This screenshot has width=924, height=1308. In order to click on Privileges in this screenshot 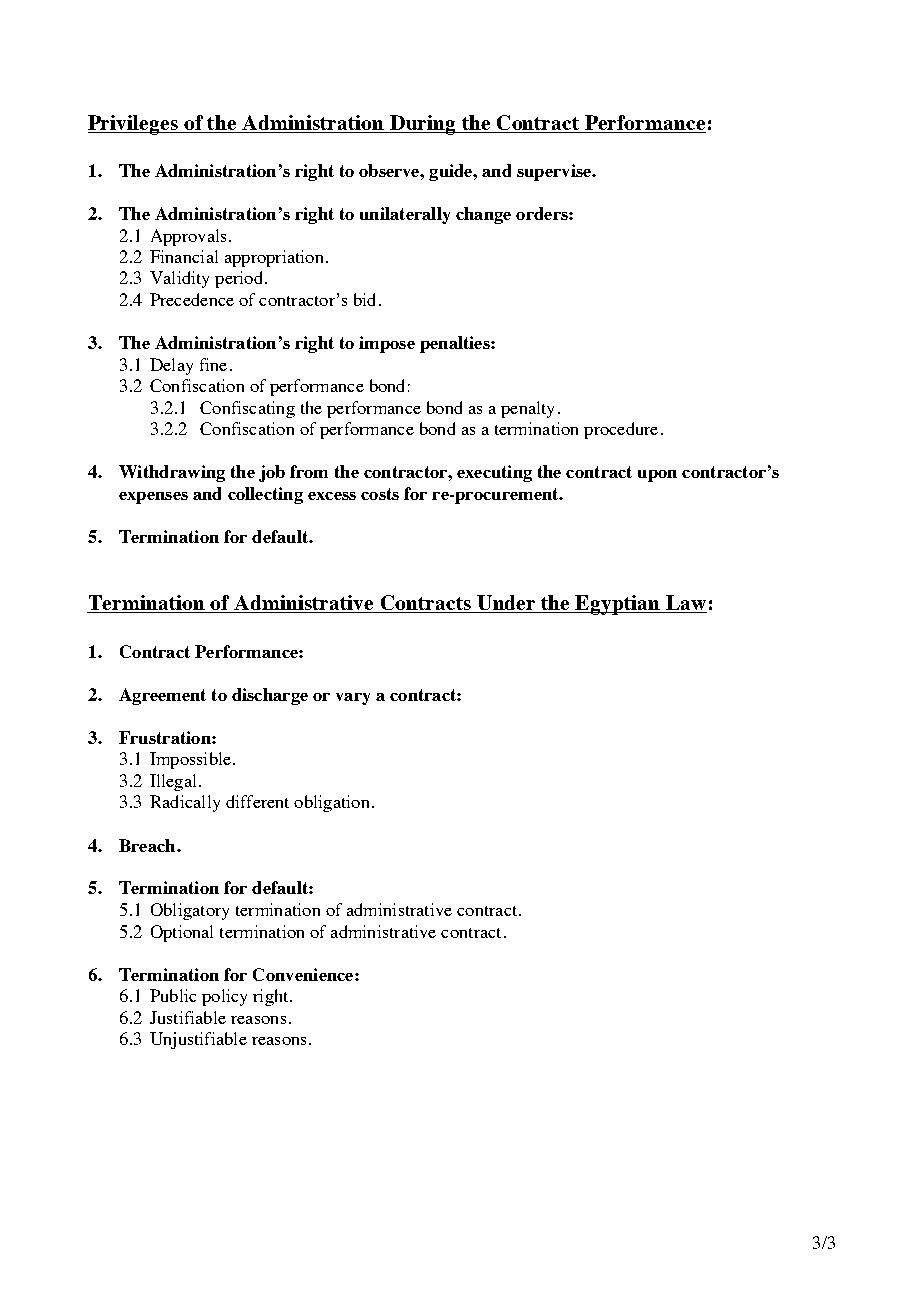, I will do `click(134, 125)`.
